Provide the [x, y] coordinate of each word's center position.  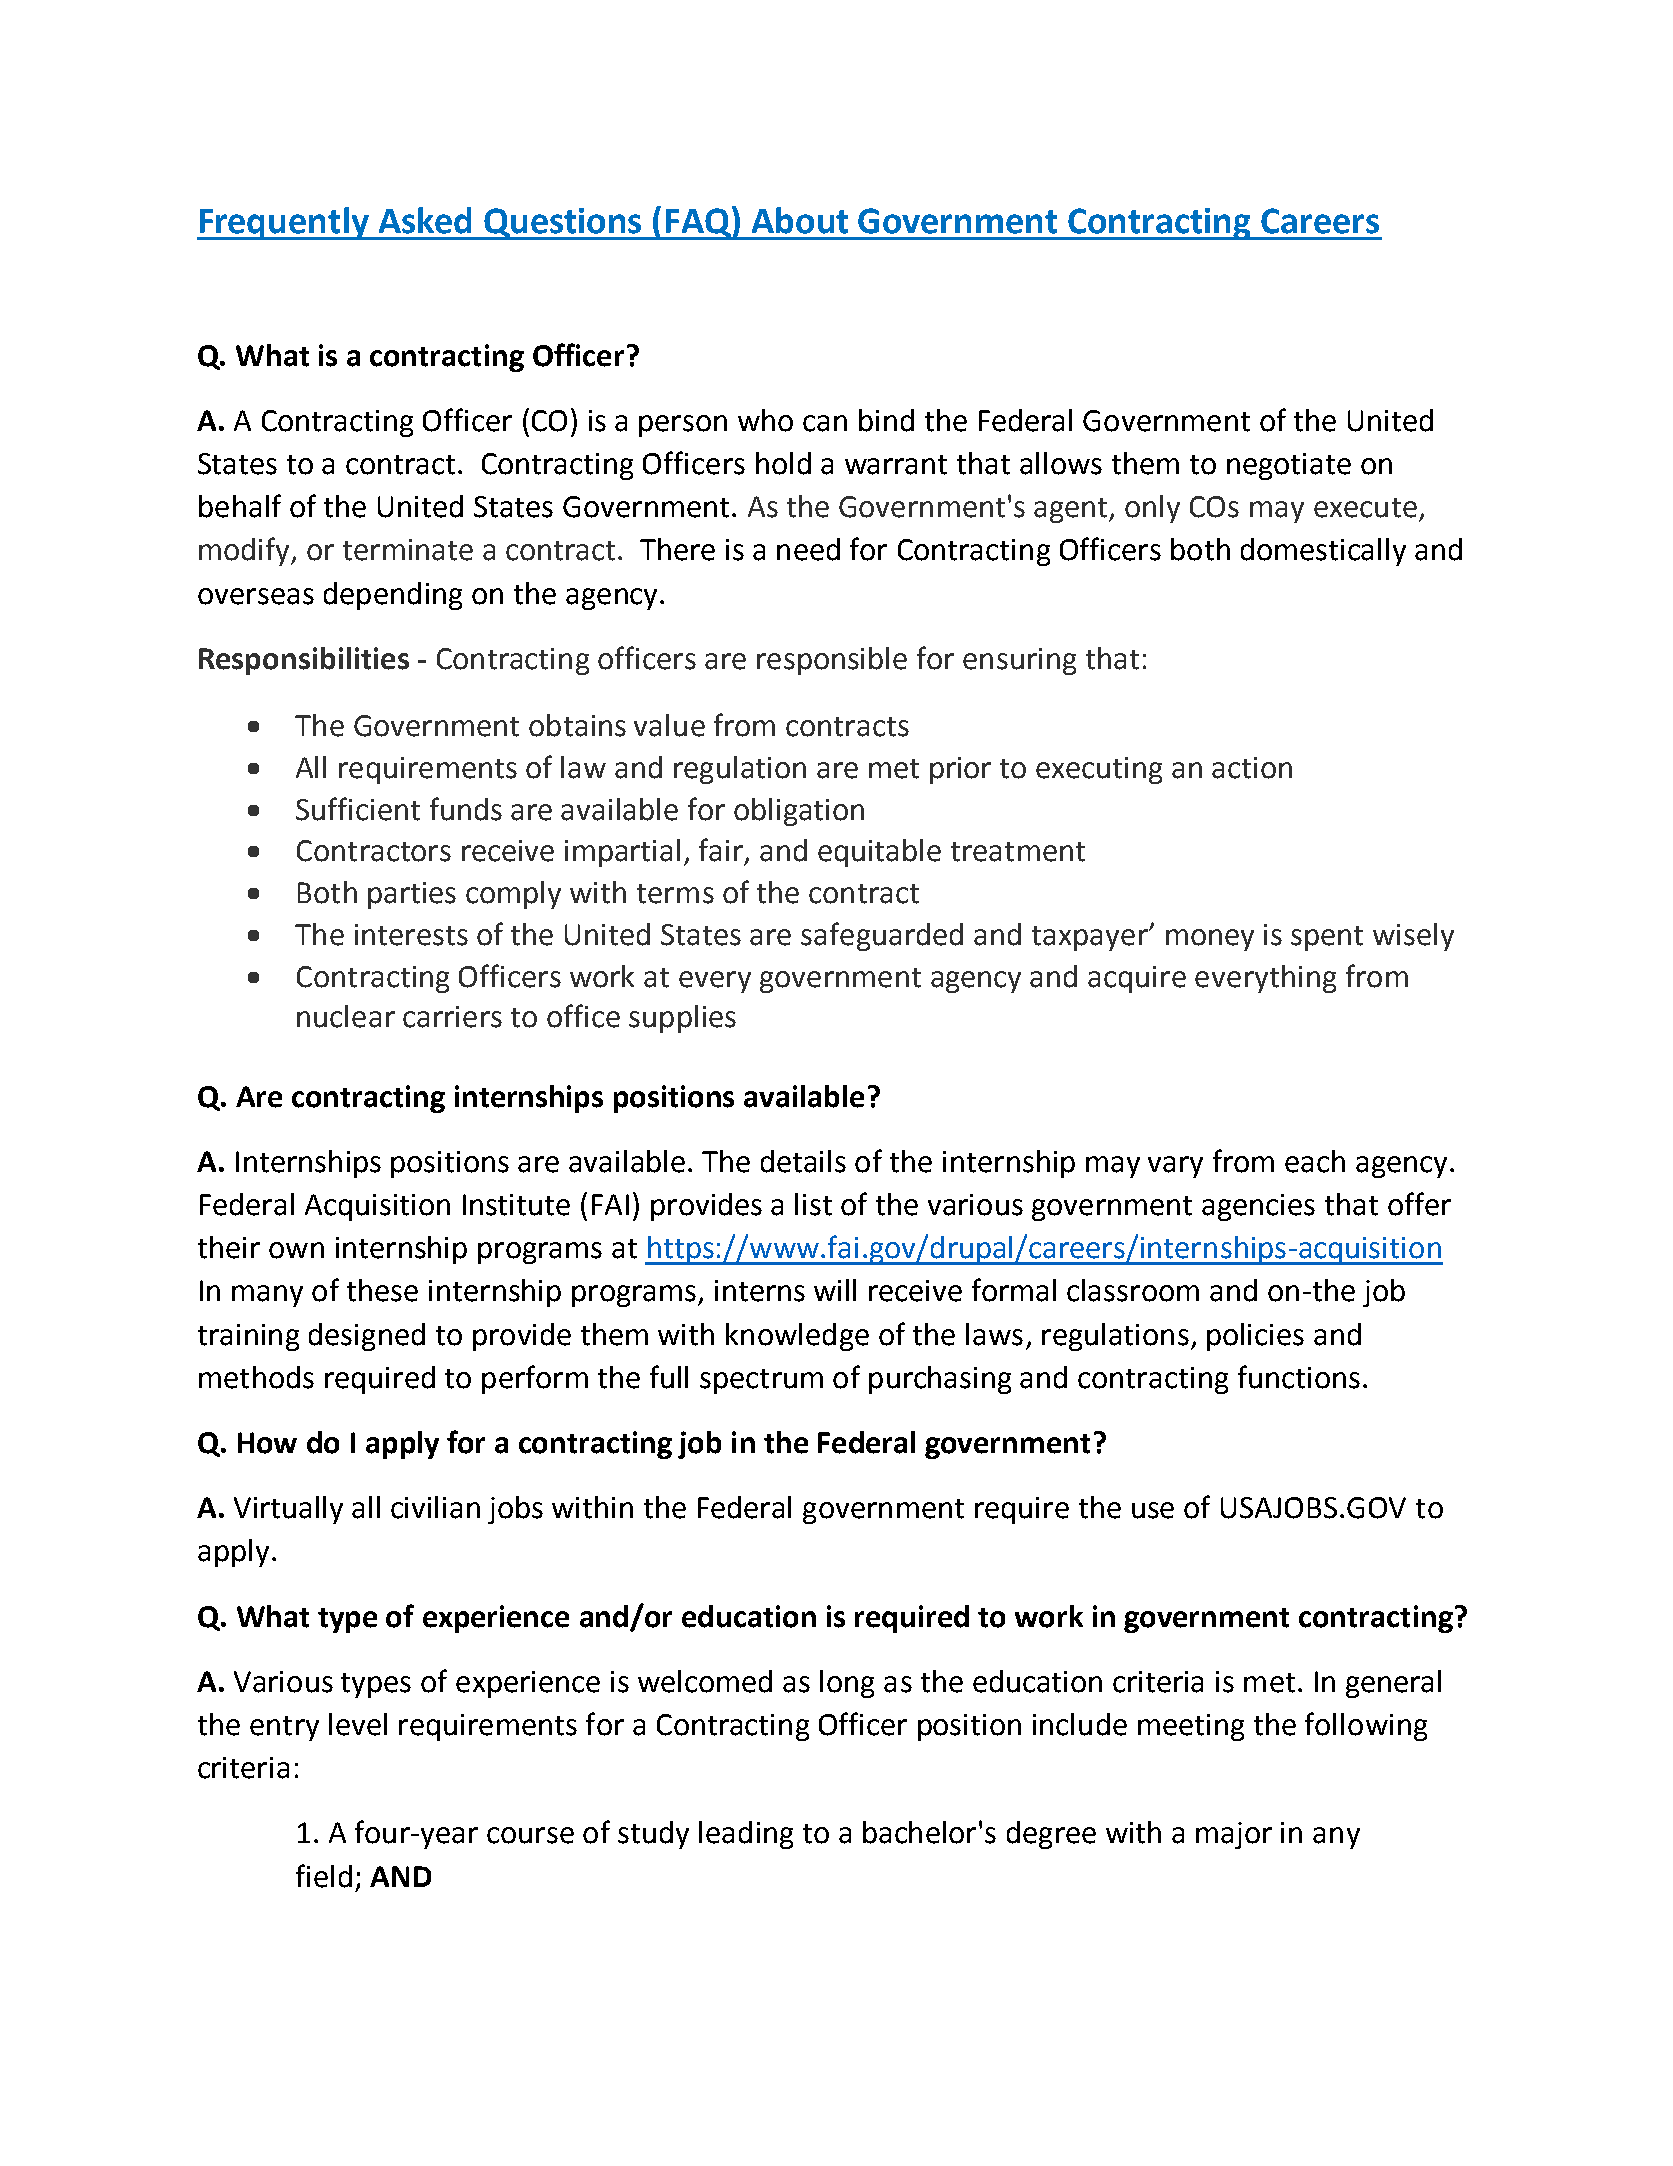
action [1252, 768]
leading [746, 1835]
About [800, 220]
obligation [799, 812]
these [382, 1290]
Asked [425, 220]
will [835, 1290]
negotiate [1289, 466]
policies [1255, 1337]
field [324, 1876]
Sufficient [358, 809]
